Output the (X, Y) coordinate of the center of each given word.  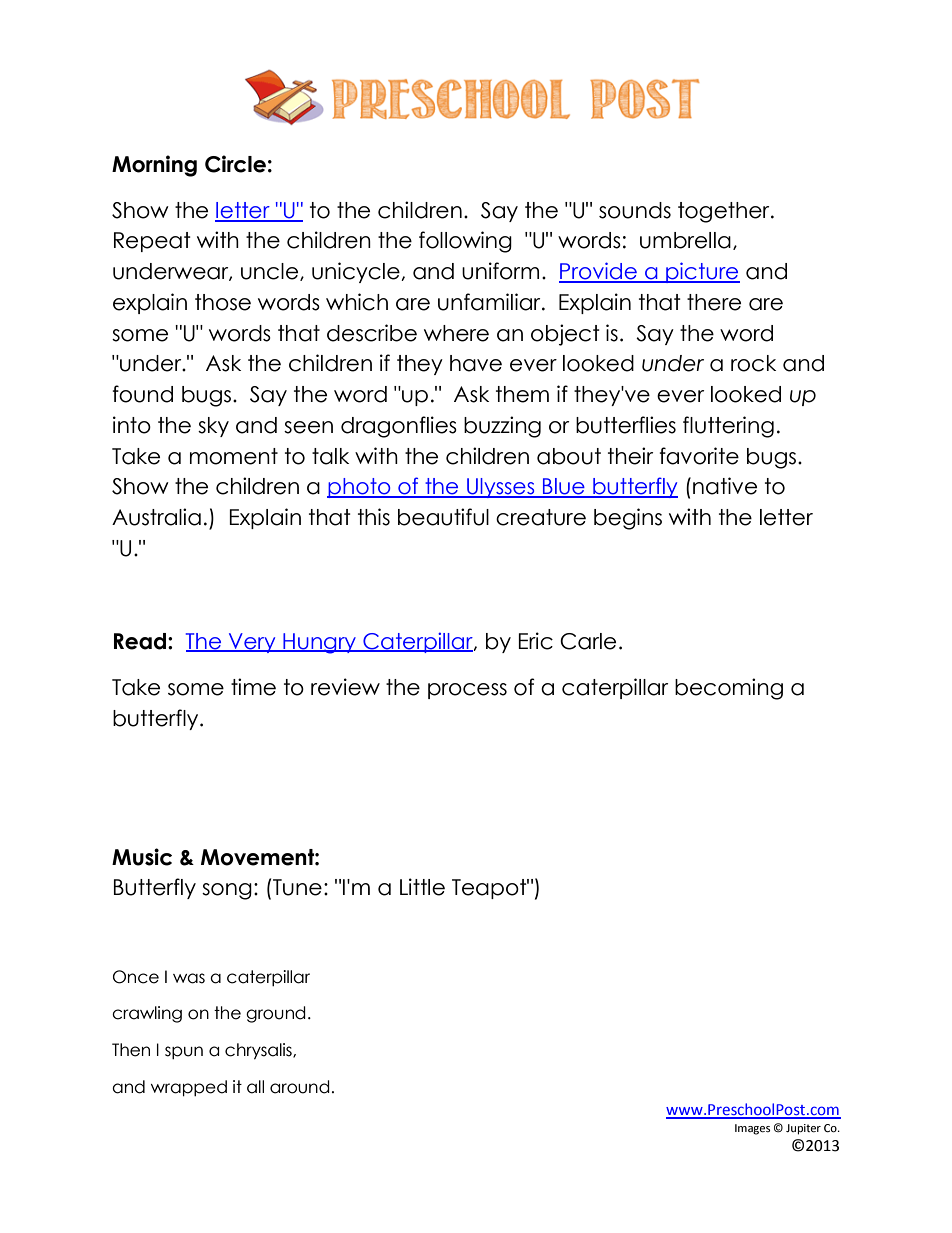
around (300, 1087)
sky (213, 427)
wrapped (189, 1088)
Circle (235, 164)
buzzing (502, 427)
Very (252, 643)
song (227, 891)
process (467, 691)
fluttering (728, 427)
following (465, 242)
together (725, 212)
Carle (588, 641)
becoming (729, 689)
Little (422, 887)
